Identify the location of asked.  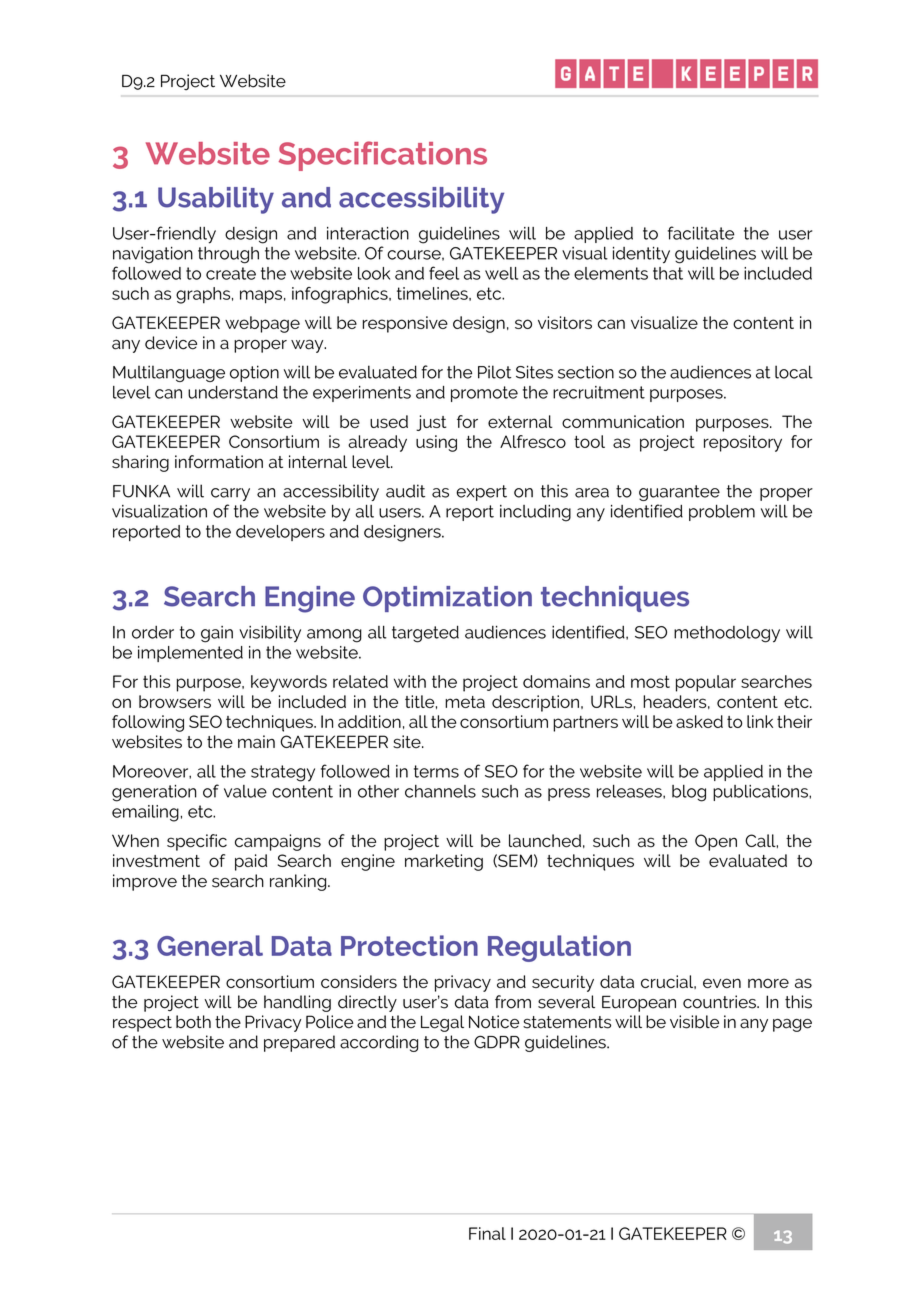
(699, 721).
